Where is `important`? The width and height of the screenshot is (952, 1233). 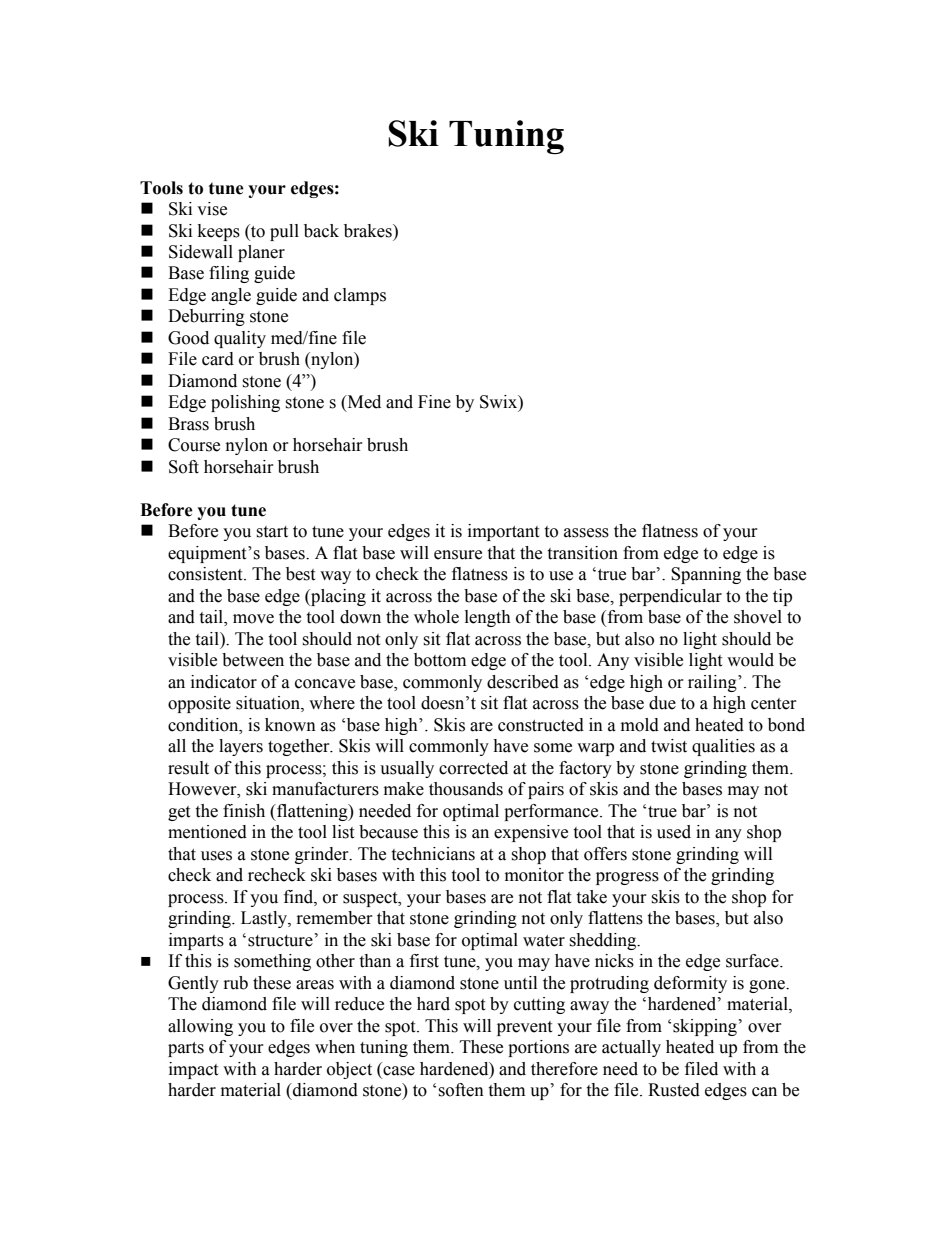 important is located at coordinates (503, 532).
